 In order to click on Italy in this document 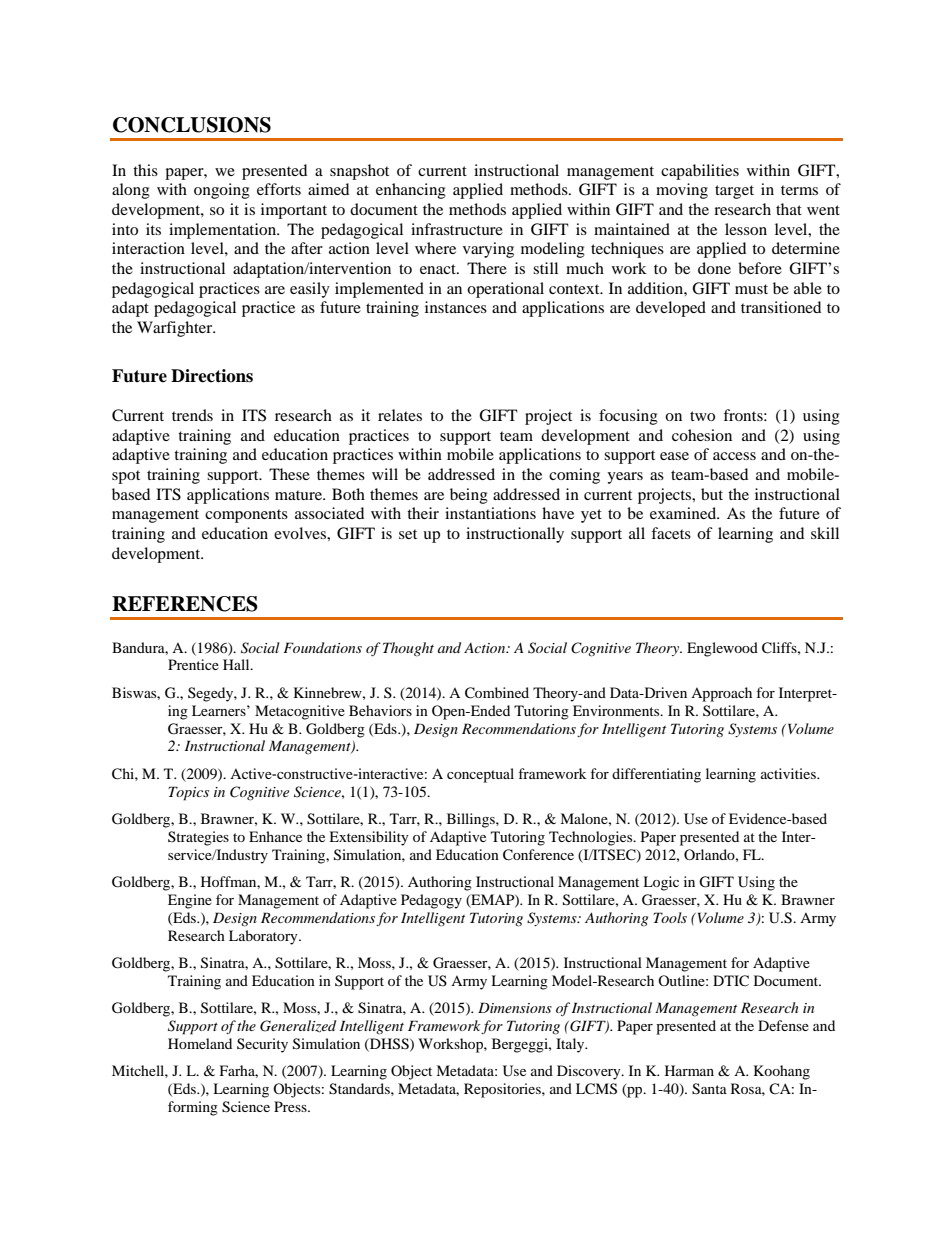, I will do `click(571, 1045)`.
